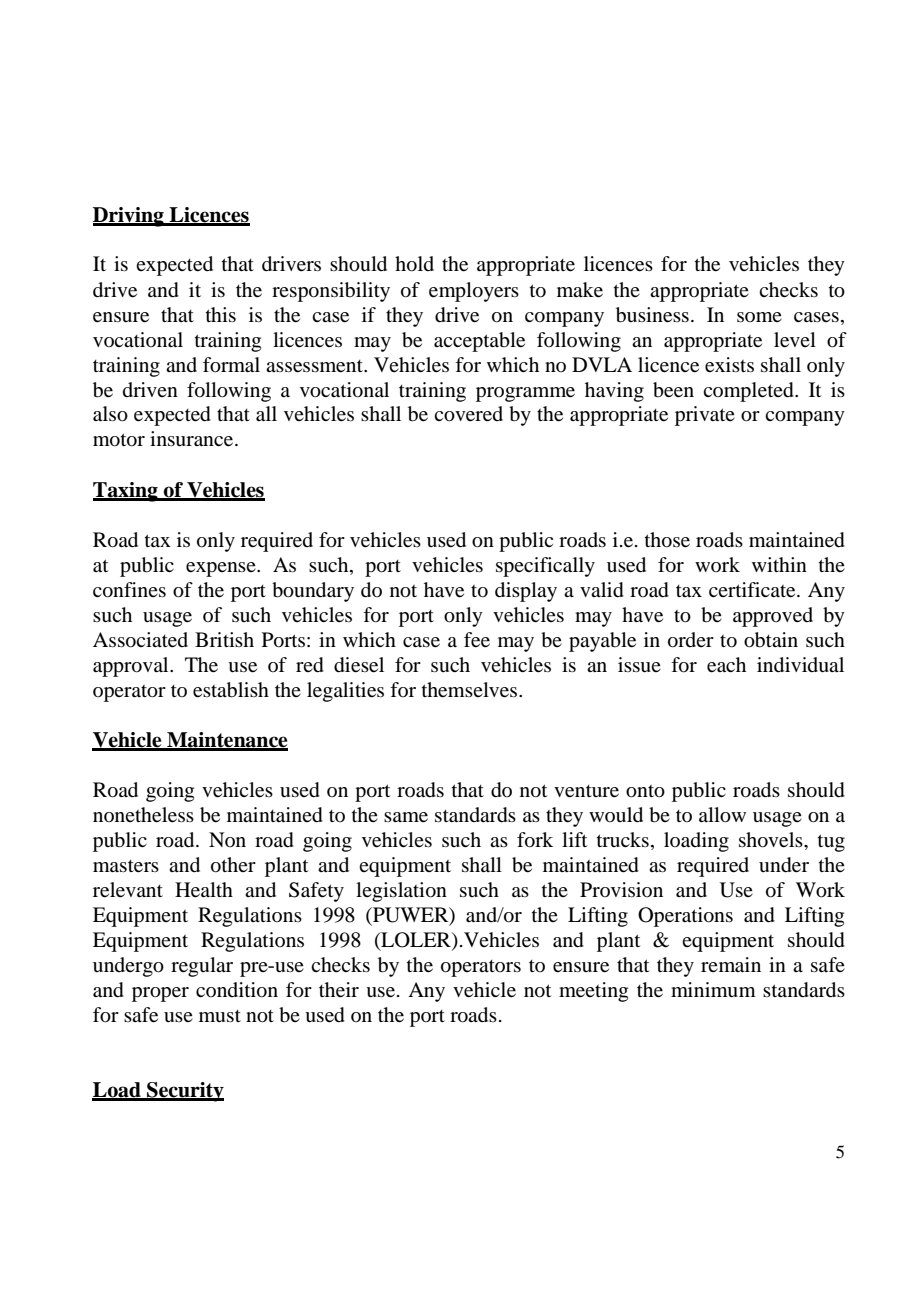 This page has width=924, height=1308. I want to click on same, so click(406, 817).
